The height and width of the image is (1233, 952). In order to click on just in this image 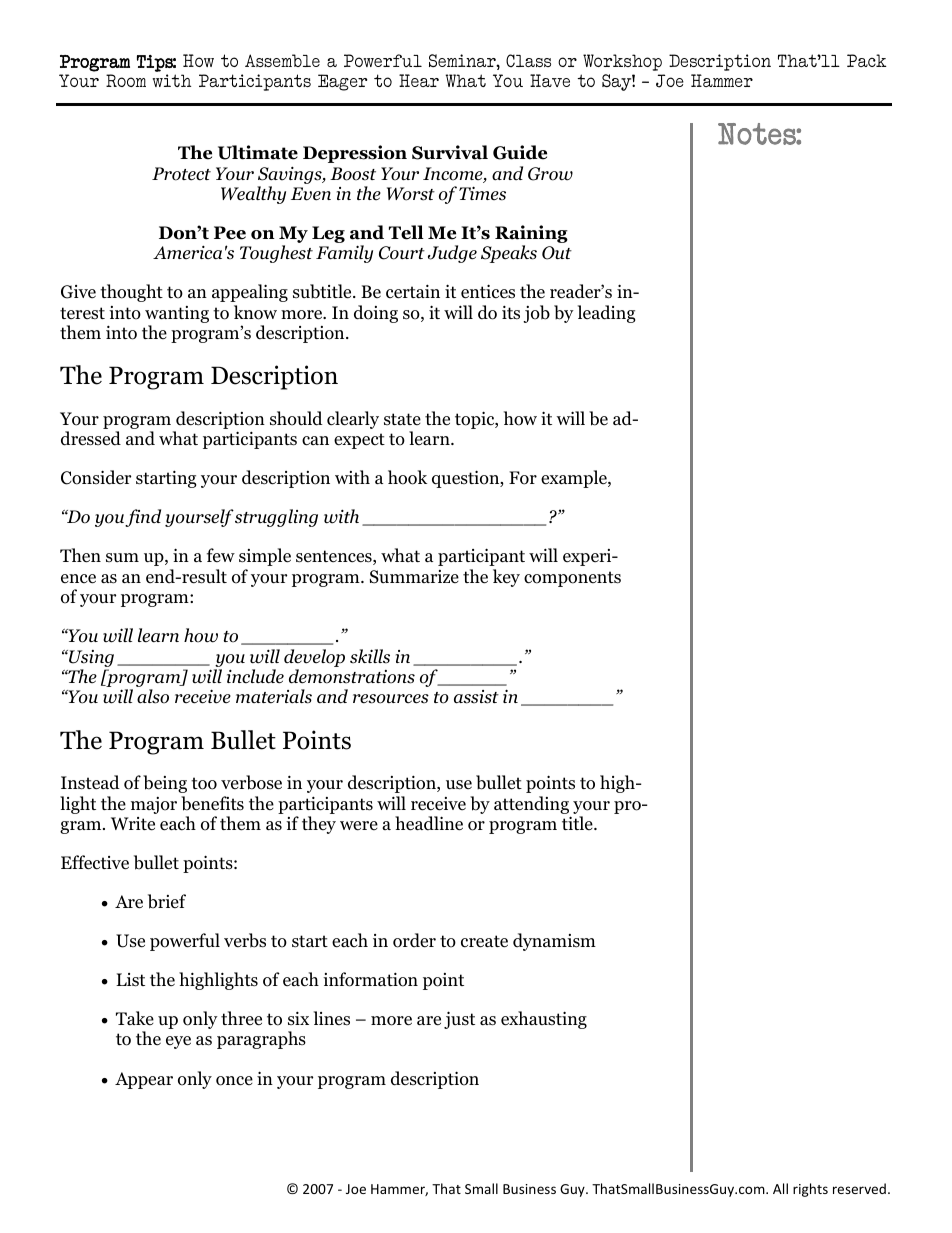, I will do `click(459, 1020)`.
